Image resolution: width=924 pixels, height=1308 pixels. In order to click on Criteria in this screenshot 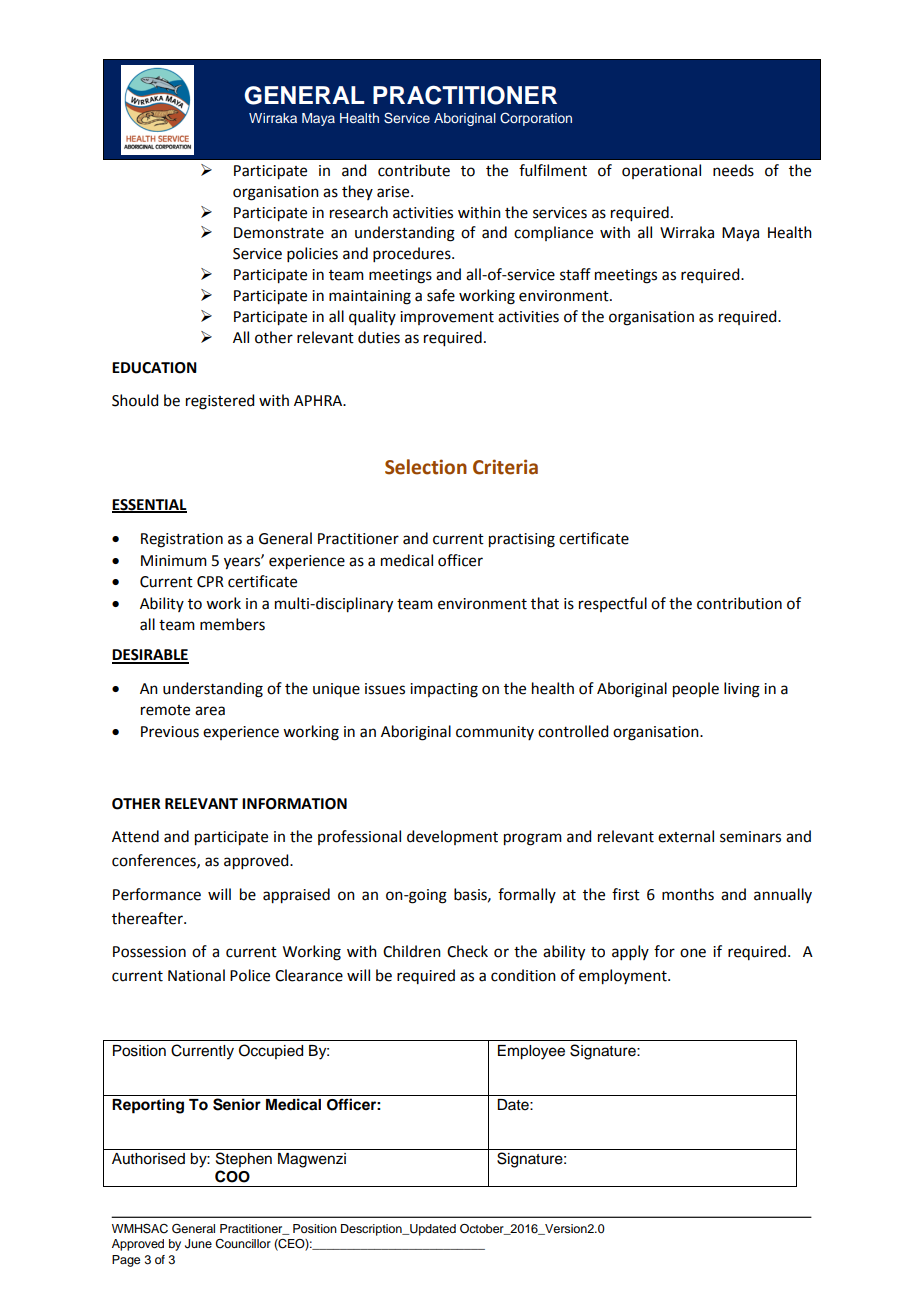, I will do `click(505, 467)`.
